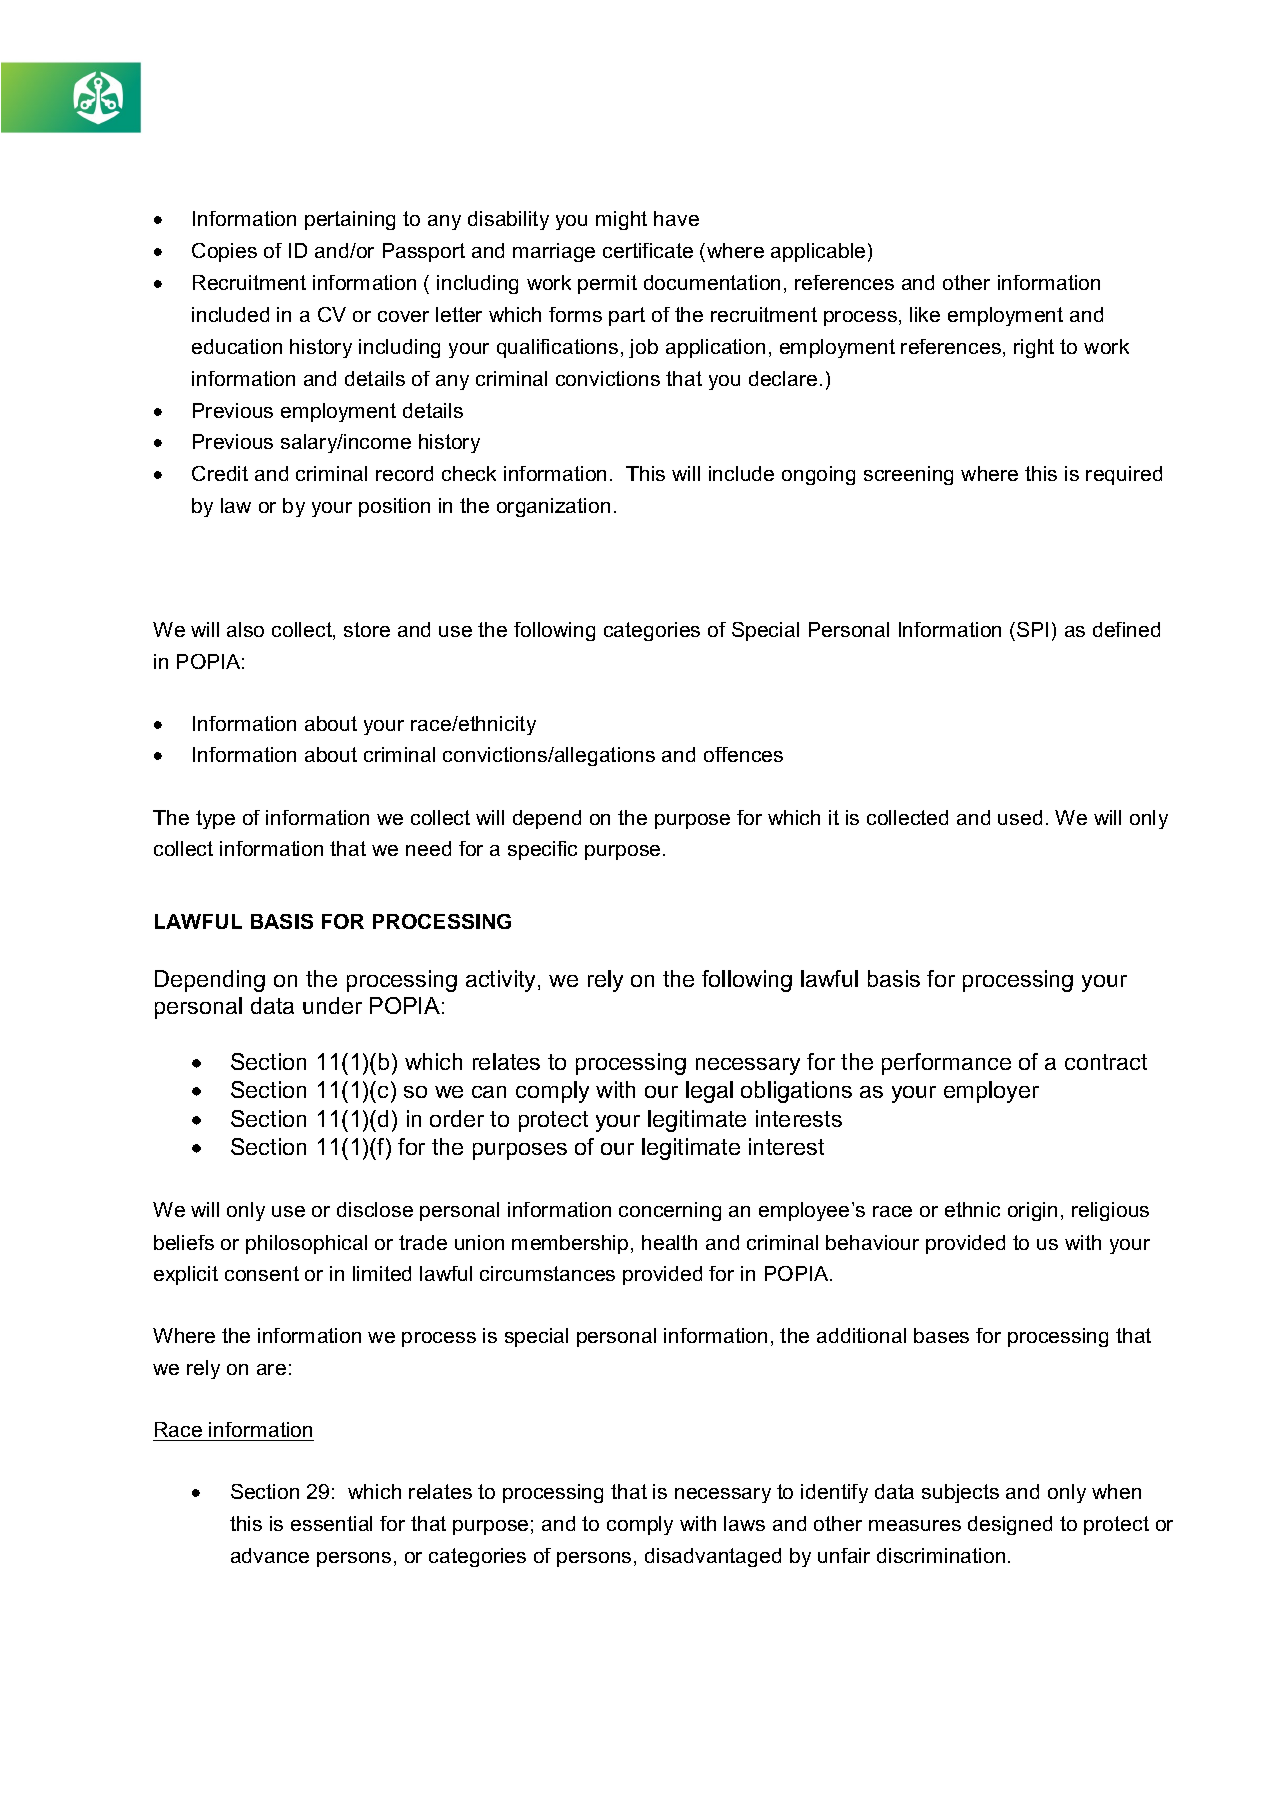  Describe the element at coordinates (713, 1557) in the screenshot. I see `disadvantaged` at that location.
